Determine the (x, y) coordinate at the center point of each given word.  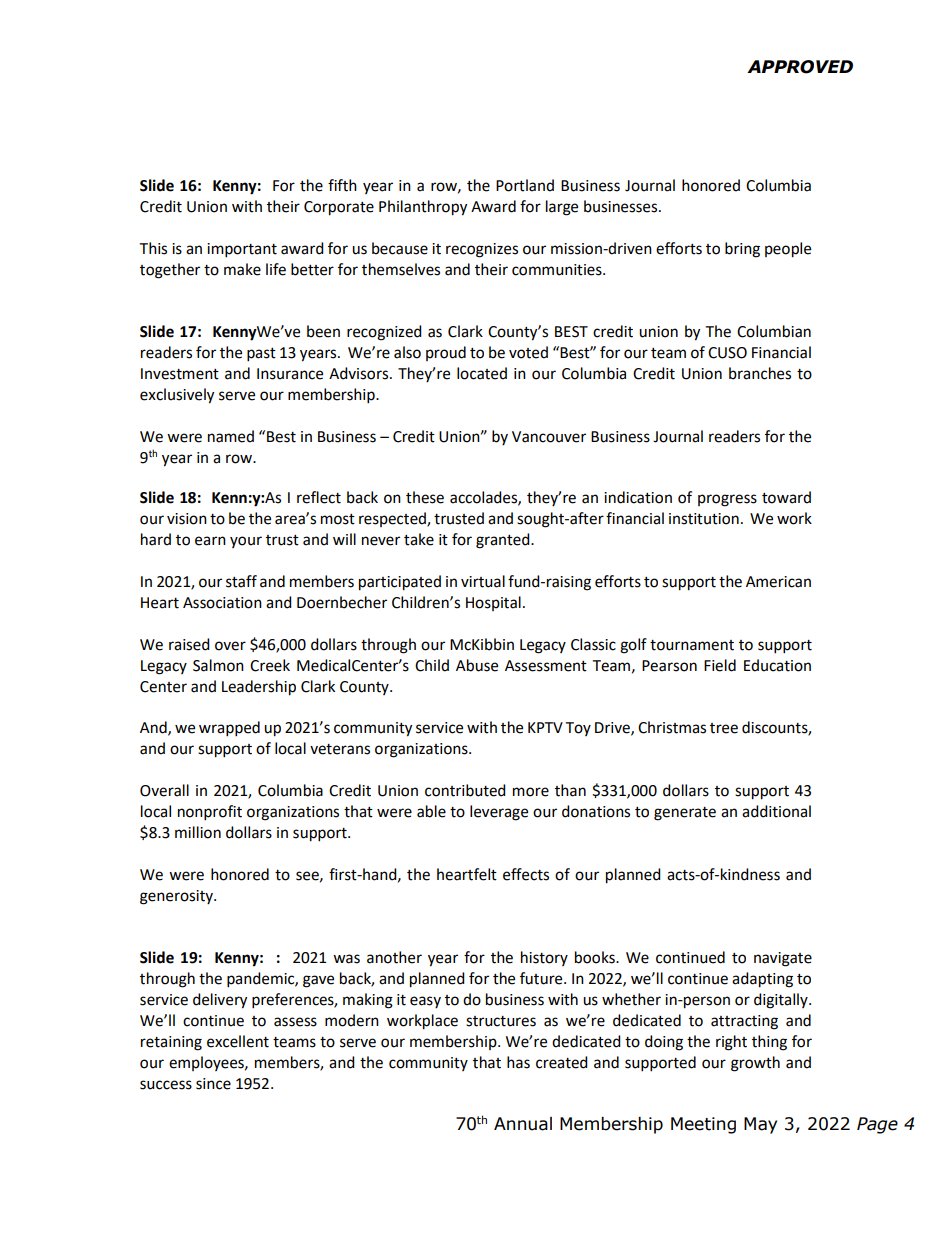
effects (526, 874)
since (213, 1084)
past (261, 355)
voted (528, 352)
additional (776, 811)
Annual (523, 1124)
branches (760, 373)
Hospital (493, 603)
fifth (342, 185)
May (760, 1125)
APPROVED (800, 67)
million (198, 832)
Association (222, 603)
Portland (525, 185)
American (778, 582)
